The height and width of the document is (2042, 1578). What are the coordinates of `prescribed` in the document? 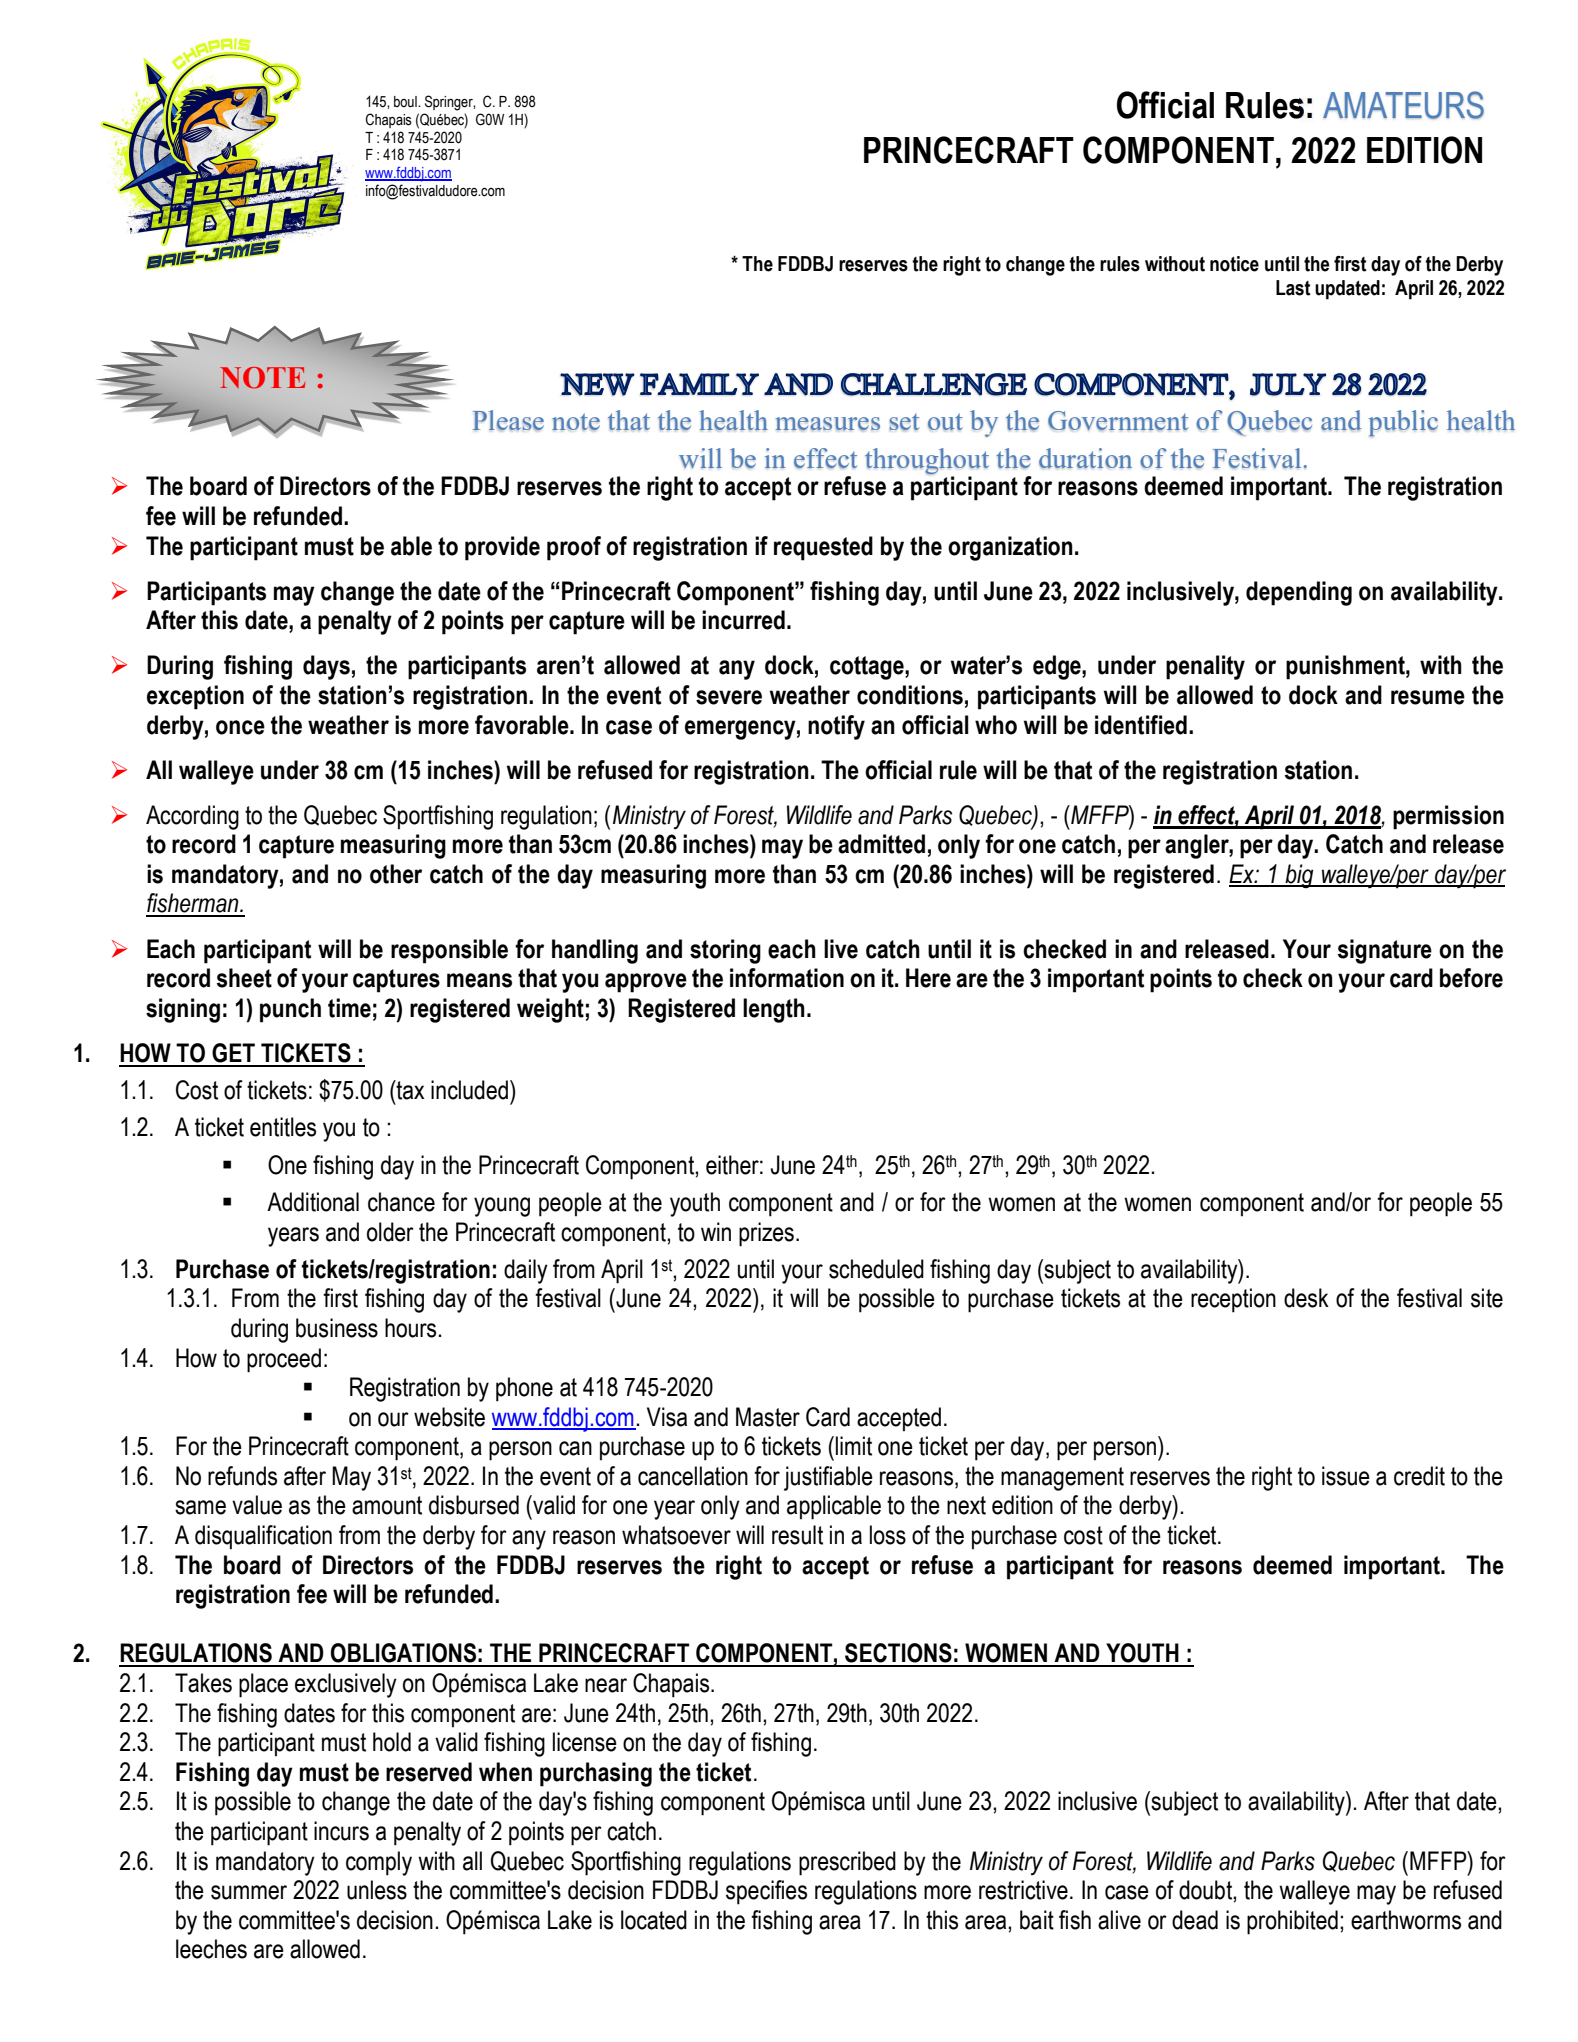 It's located at (847, 1863).
